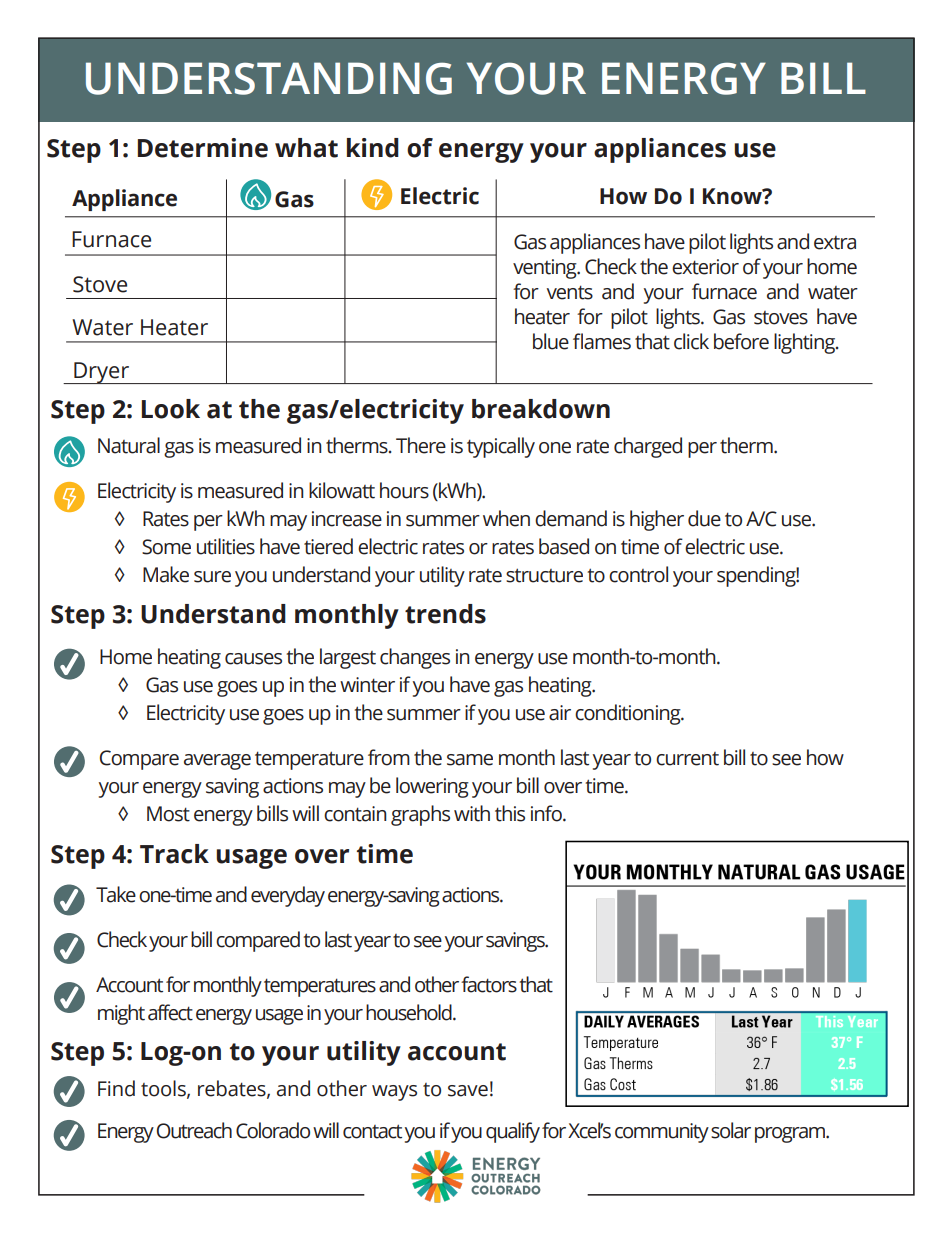 This screenshot has height=1233, width=952. What do you see at coordinates (472, 813) in the screenshot?
I see `with` at bounding box center [472, 813].
